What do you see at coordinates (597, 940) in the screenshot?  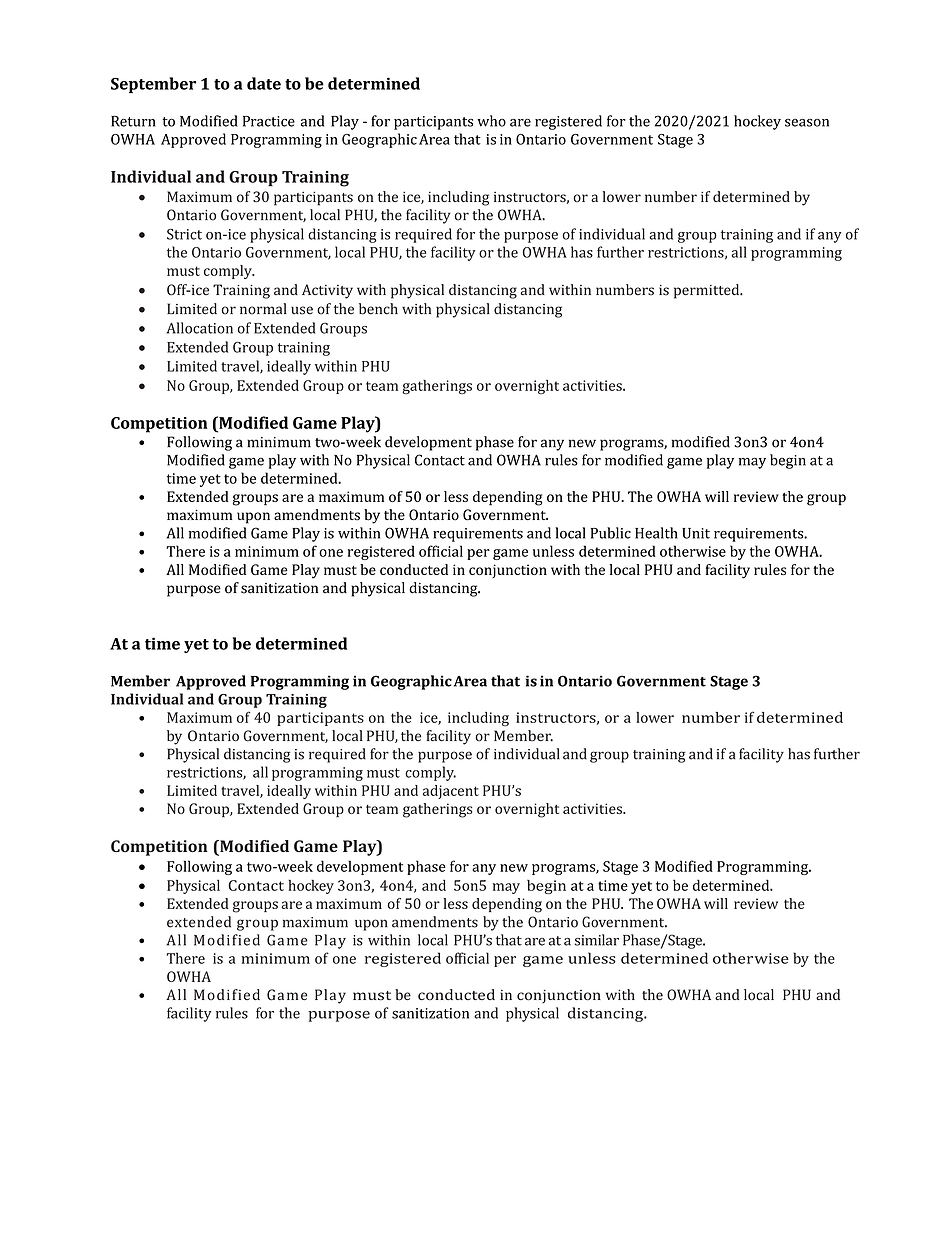 I see `similar` at bounding box center [597, 940].
